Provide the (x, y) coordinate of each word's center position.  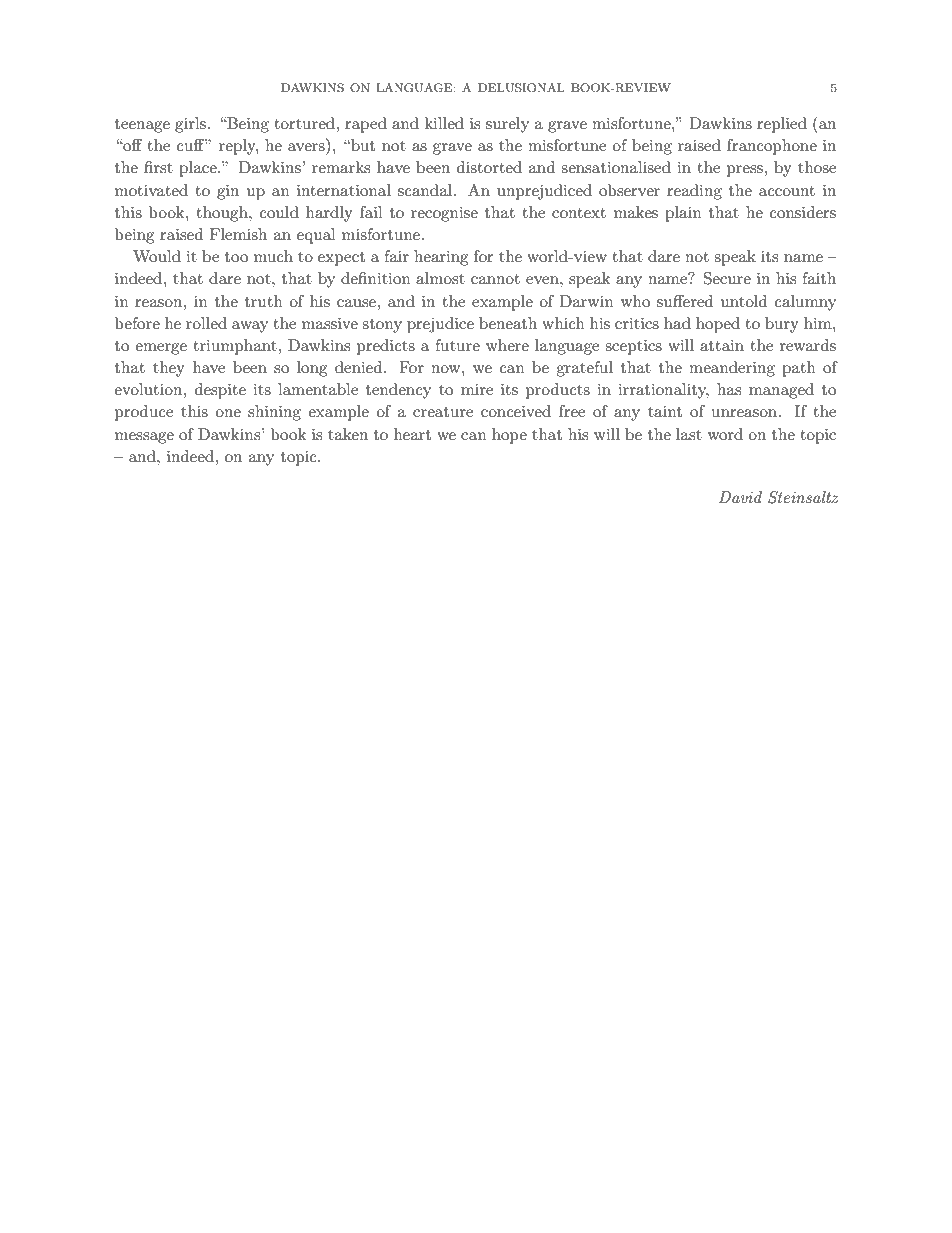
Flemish (238, 234)
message (144, 438)
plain (683, 214)
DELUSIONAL (521, 88)
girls (190, 125)
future (457, 345)
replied (782, 125)
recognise (444, 214)
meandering (732, 369)
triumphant (236, 347)
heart (412, 434)
